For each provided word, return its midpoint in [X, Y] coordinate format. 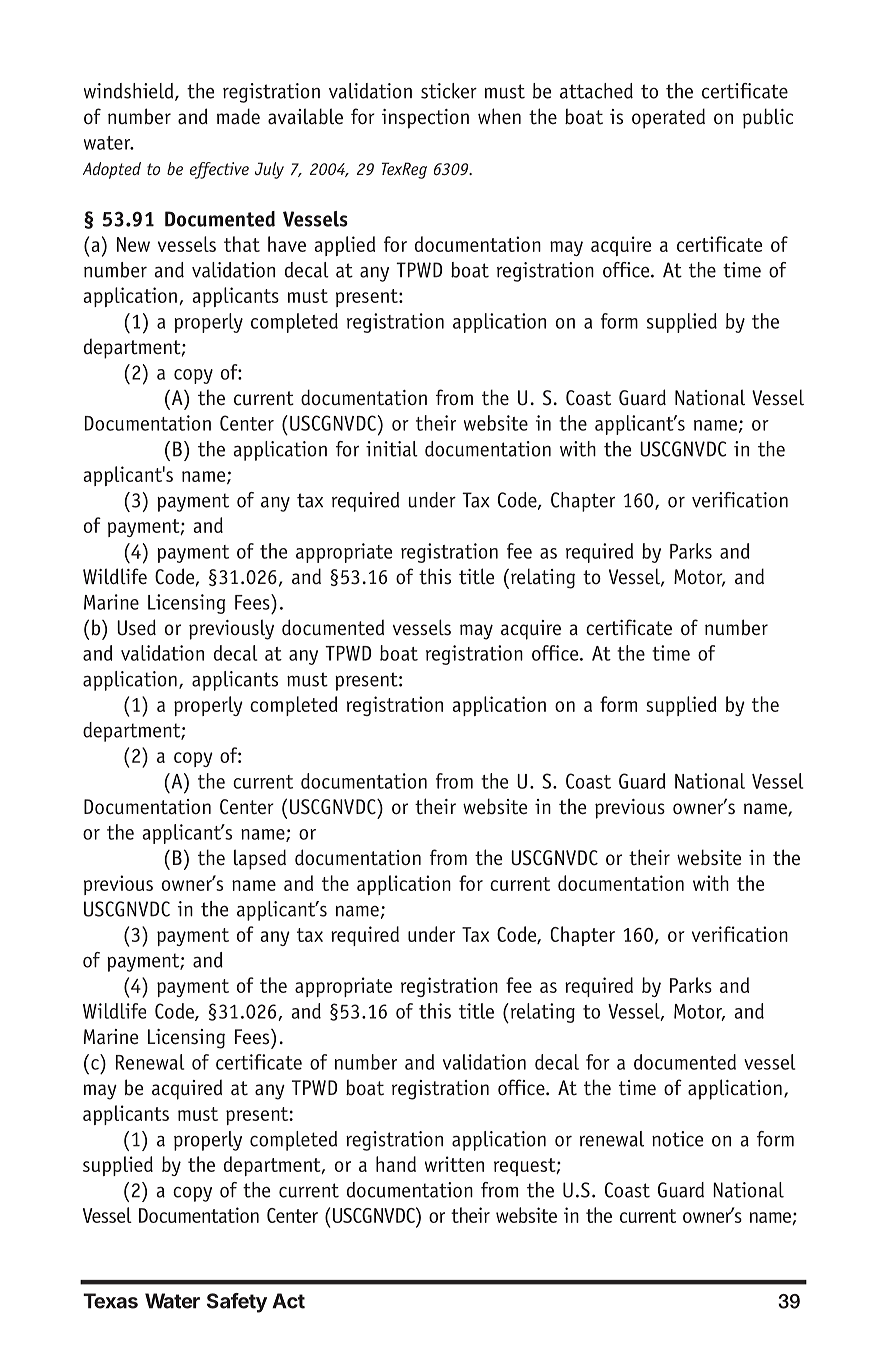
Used [136, 627]
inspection [425, 119]
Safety [237, 1303]
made [238, 116]
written [454, 1164]
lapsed [260, 859]
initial [392, 449]
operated [668, 118]
